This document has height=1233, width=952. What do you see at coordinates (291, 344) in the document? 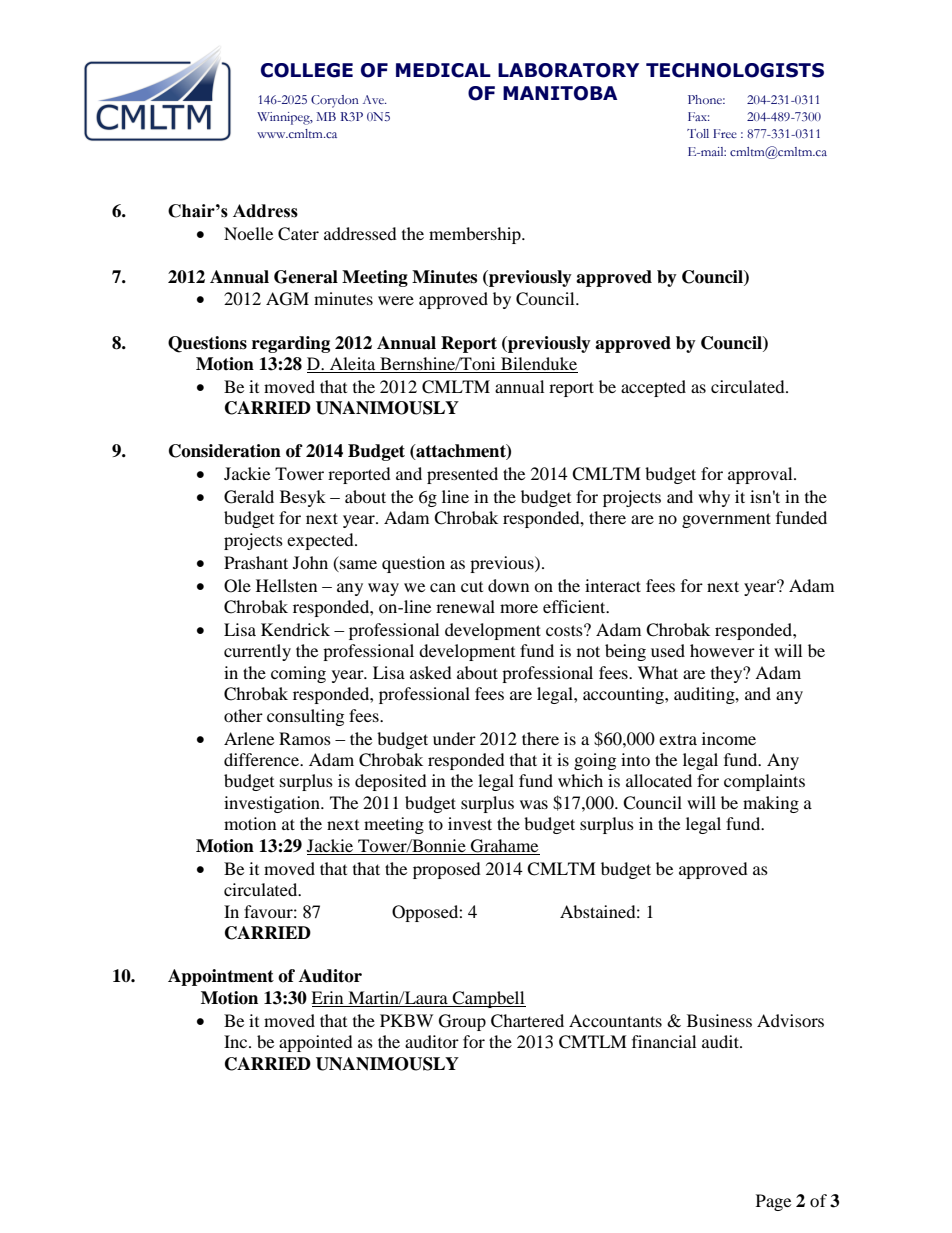
I see `regarding` at bounding box center [291, 344].
